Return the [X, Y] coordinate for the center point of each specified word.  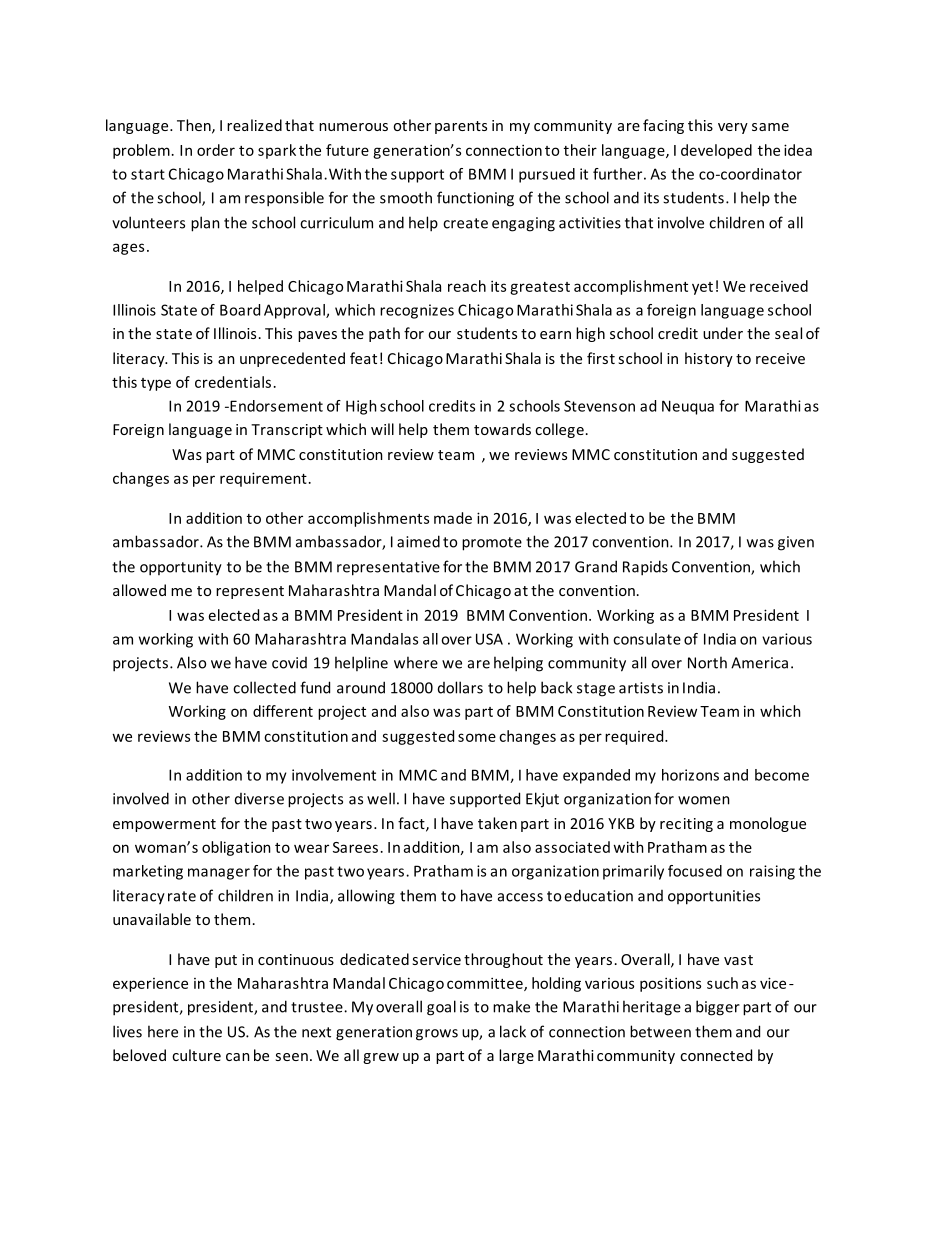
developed [716, 151]
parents [461, 127]
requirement [263, 479]
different [283, 711]
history [709, 359]
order [216, 150]
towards [502, 429]
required [635, 737]
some [477, 737]
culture [196, 1055]
